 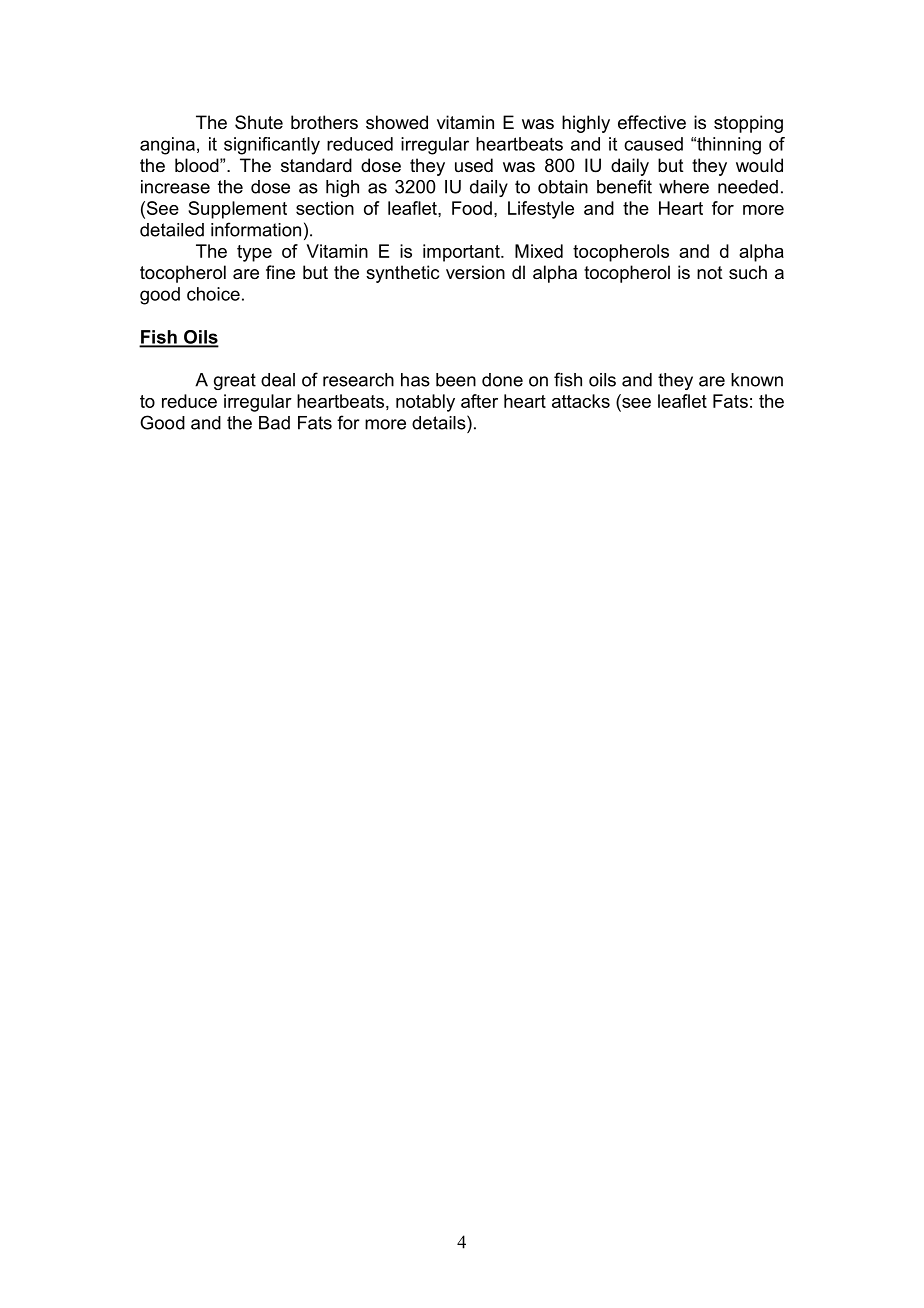 I want to click on known, so click(x=757, y=380).
